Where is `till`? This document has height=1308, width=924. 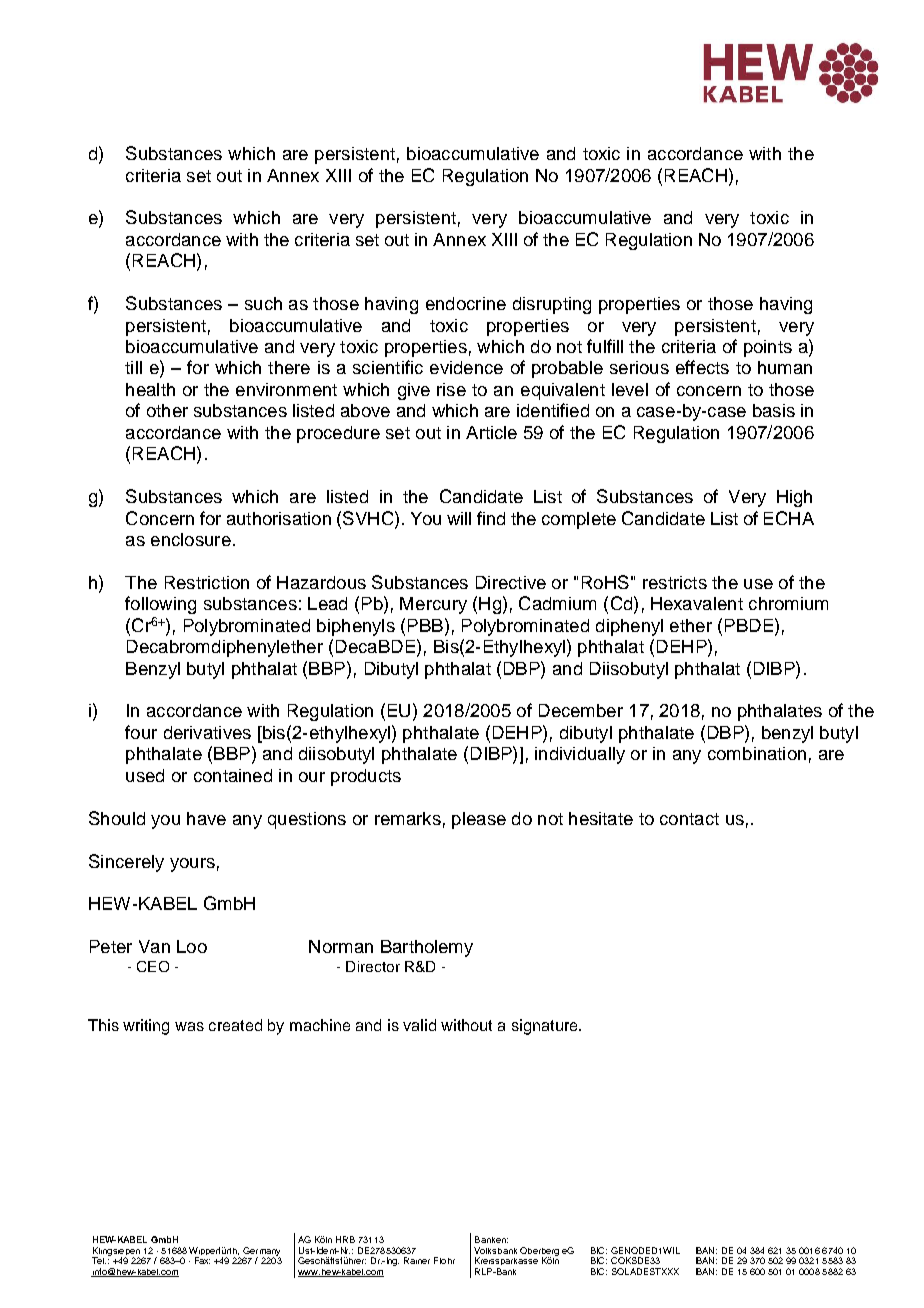
till is located at coordinates (133, 367).
